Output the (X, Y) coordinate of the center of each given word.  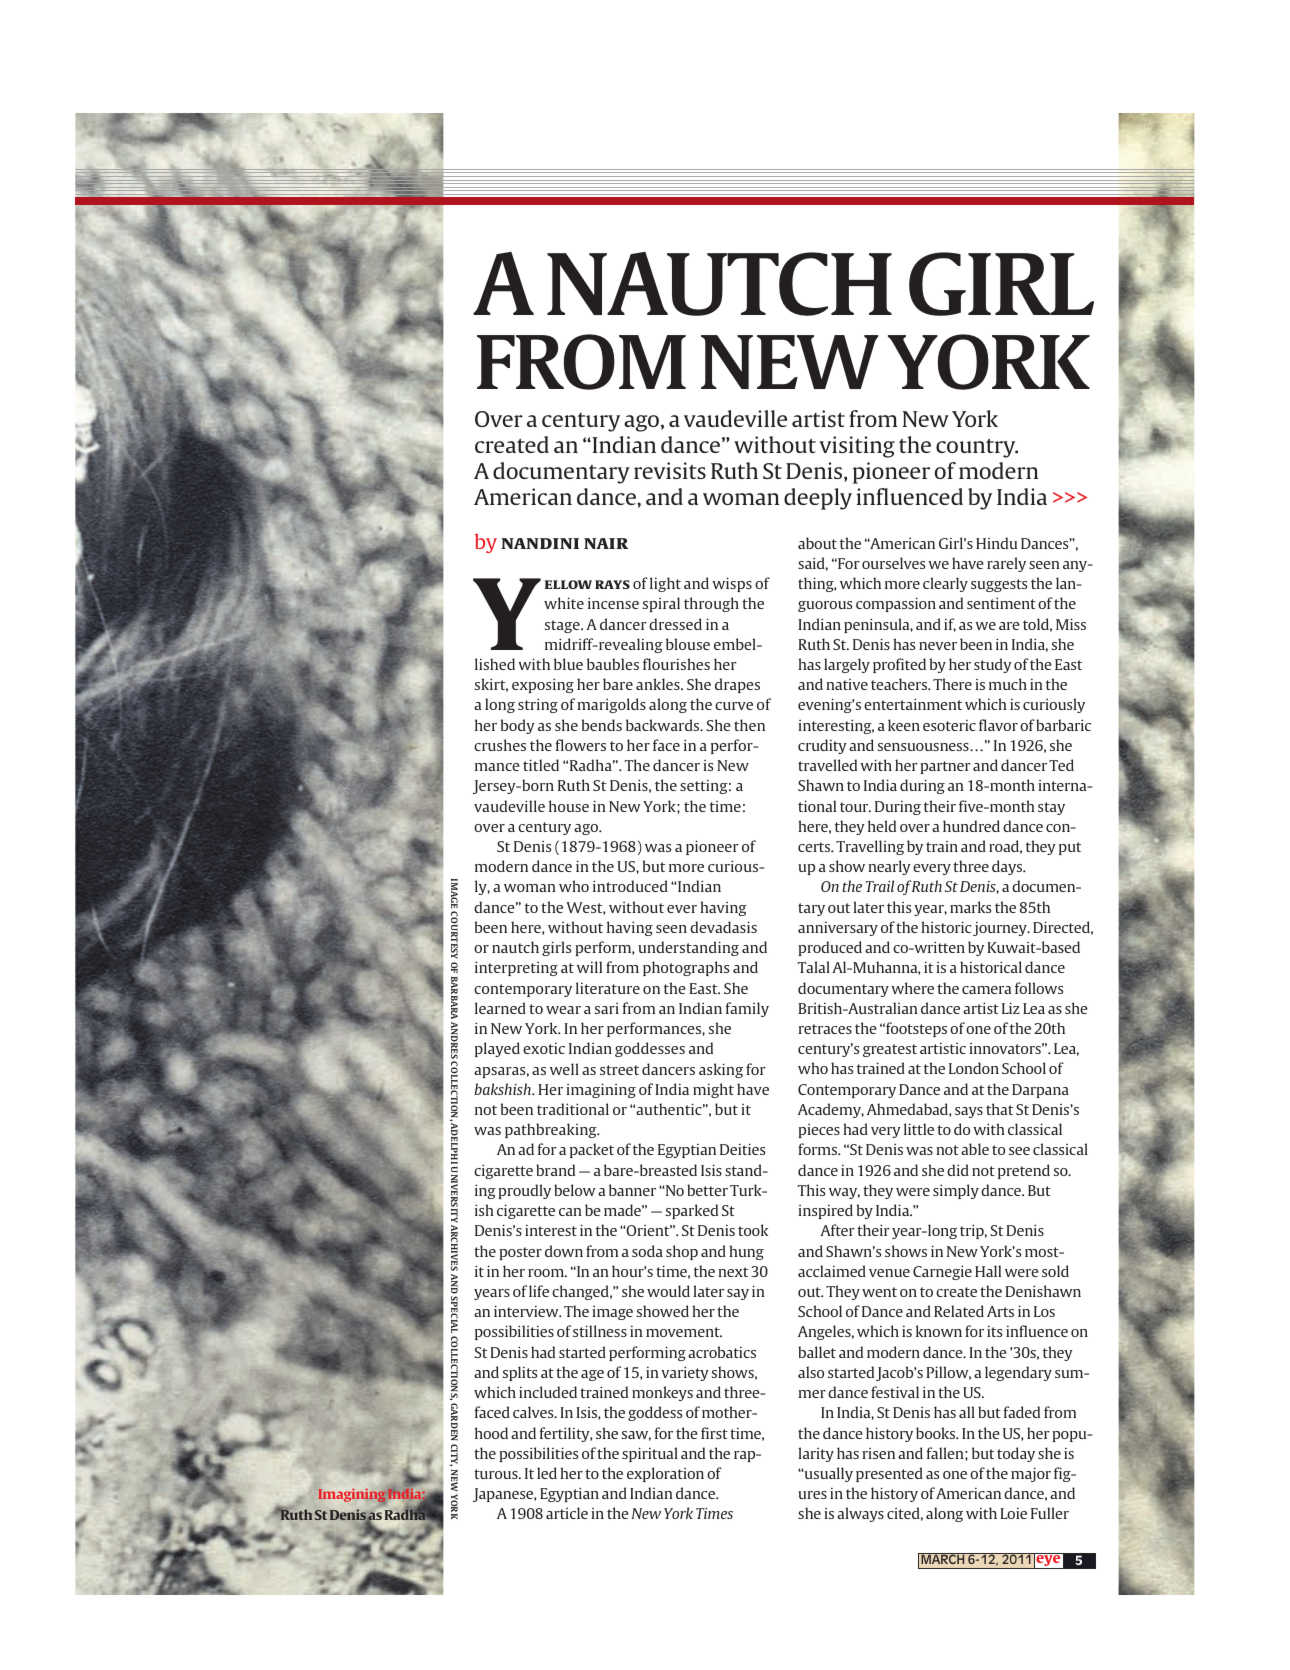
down (564, 1251)
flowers (581, 745)
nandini (540, 543)
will (589, 967)
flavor (998, 725)
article (567, 1513)
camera (986, 990)
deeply (818, 499)
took (753, 1230)
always (860, 1514)
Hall (988, 1271)
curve (734, 706)
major (1031, 1474)
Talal (814, 967)
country (977, 448)
